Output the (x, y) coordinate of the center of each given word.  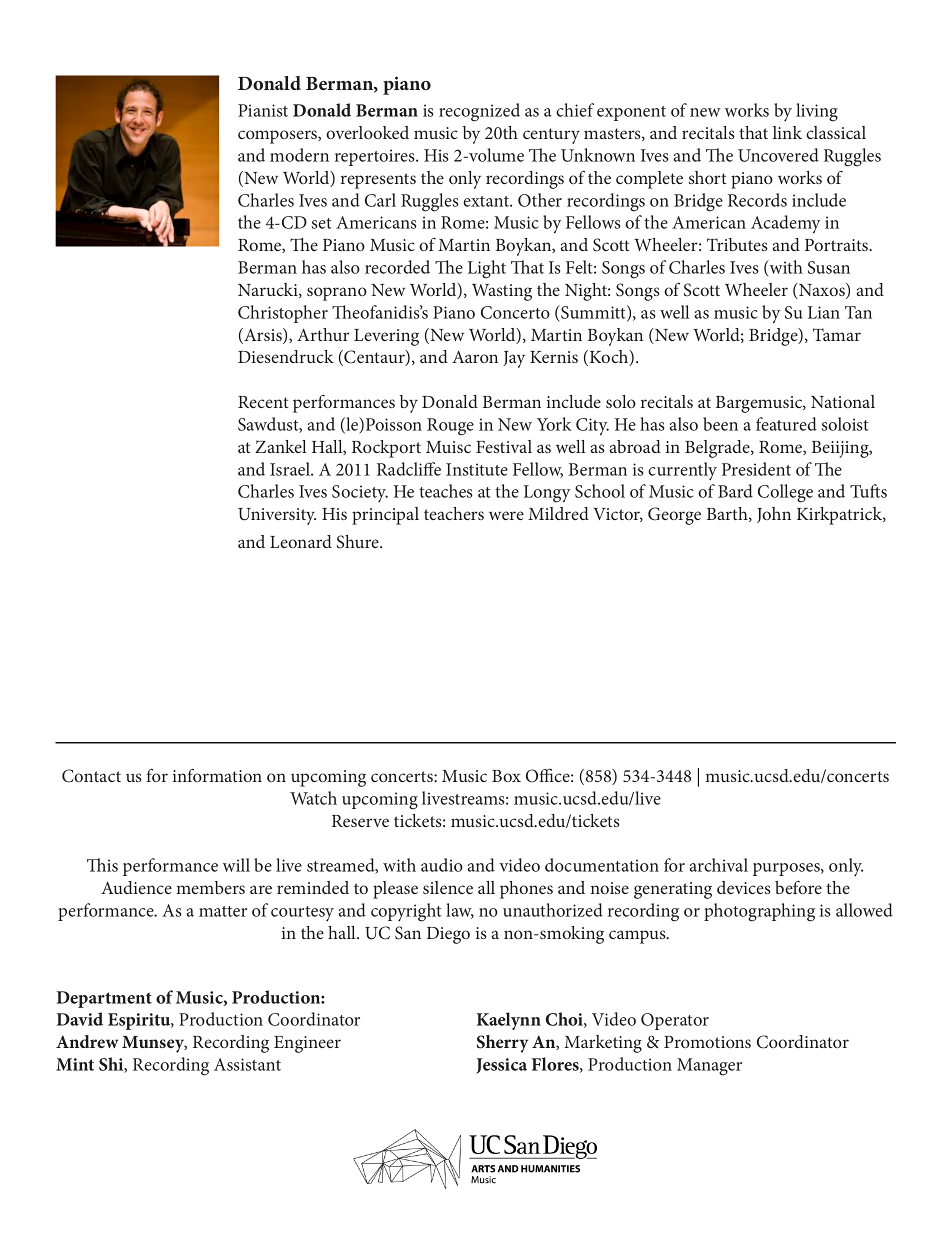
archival (718, 865)
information (217, 775)
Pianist (263, 110)
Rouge (450, 427)
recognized (479, 112)
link (787, 132)
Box (506, 776)
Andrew (87, 1041)
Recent (263, 402)
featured (786, 424)
